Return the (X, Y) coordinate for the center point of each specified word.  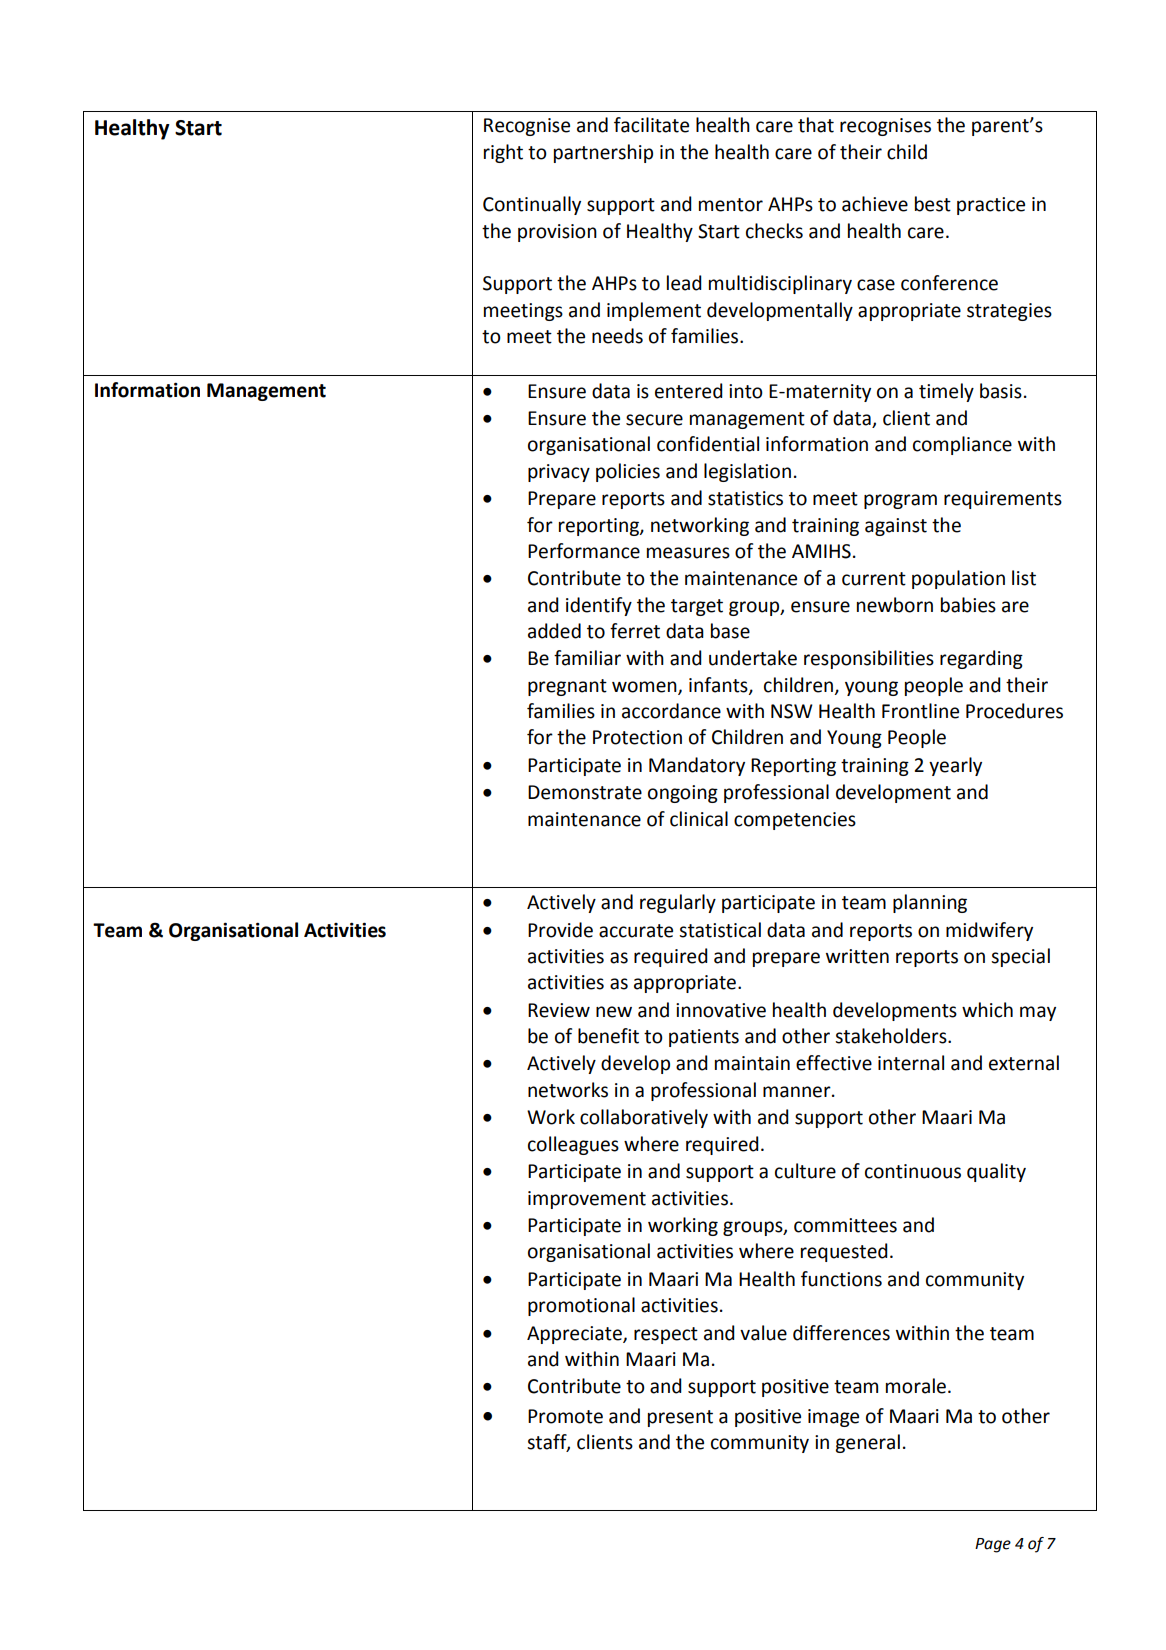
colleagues (573, 1145)
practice (991, 206)
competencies (795, 821)
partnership (603, 153)
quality (996, 1172)
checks (774, 231)
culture (805, 1171)
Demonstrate (585, 792)
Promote (565, 1416)
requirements (1003, 500)
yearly (955, 766)
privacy (559, 473)
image (833, 1418)
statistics (745, 498)
